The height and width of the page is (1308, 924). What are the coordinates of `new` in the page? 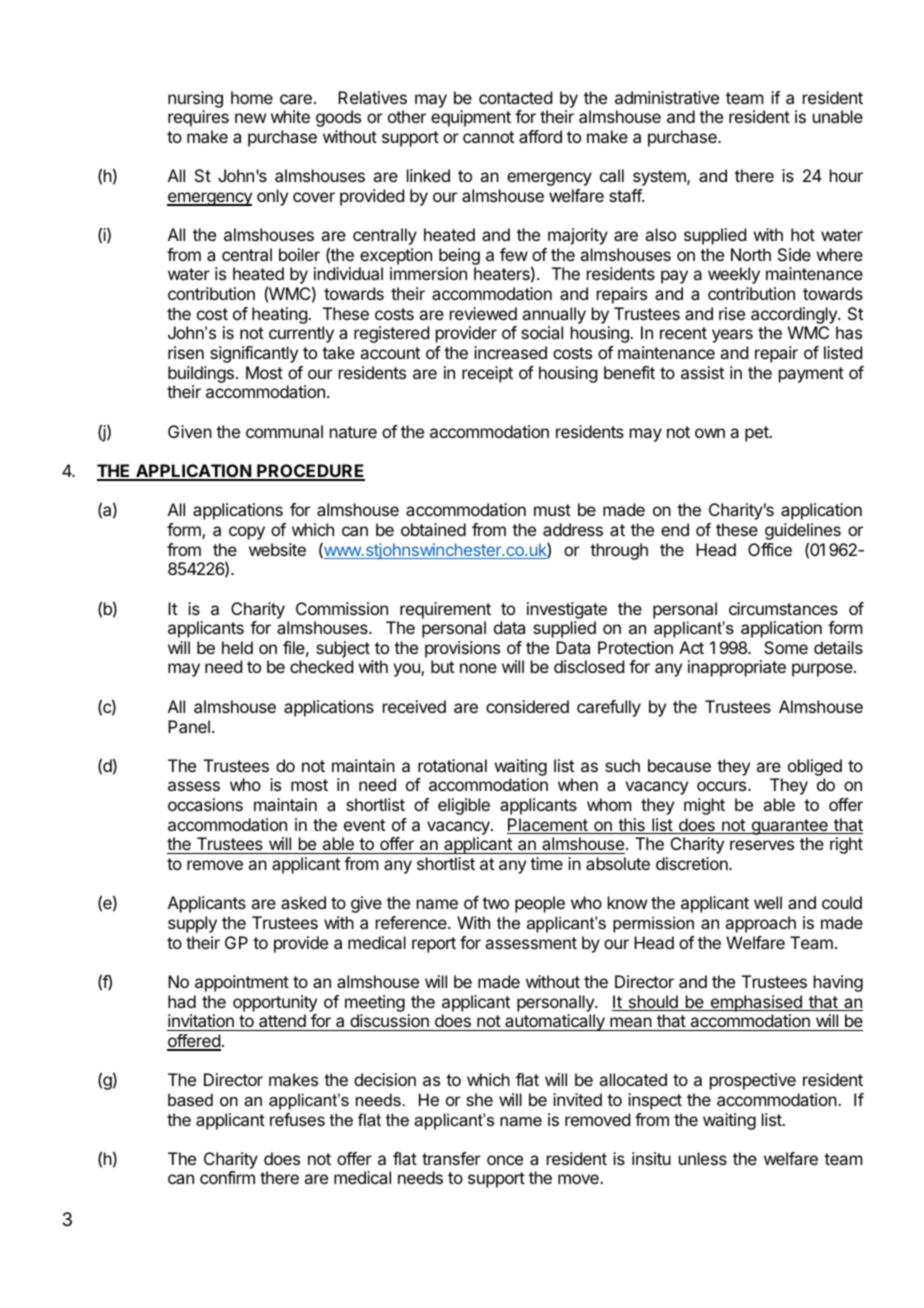 It's located at (250, 118).
